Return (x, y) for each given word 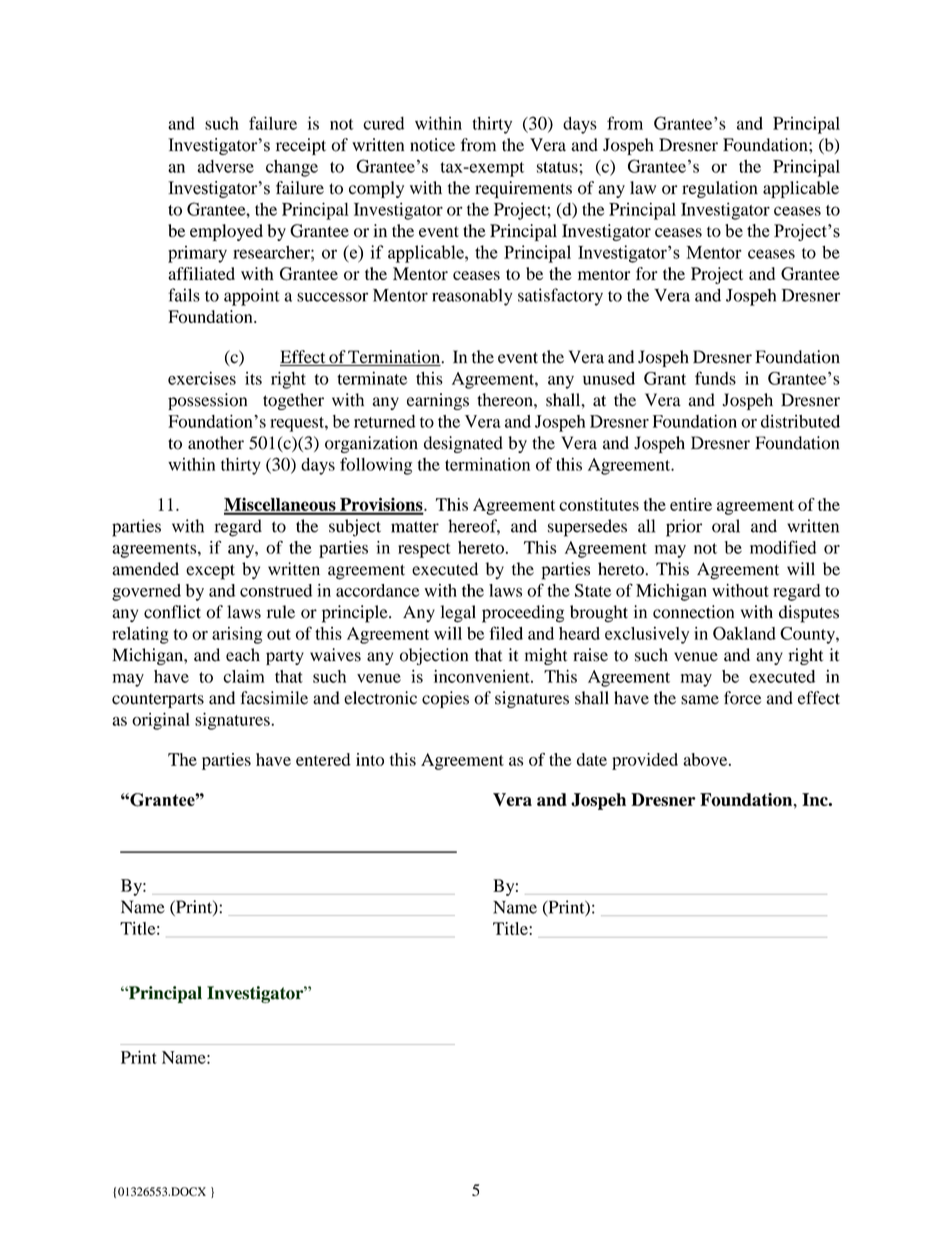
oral (726, 526)
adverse (225, 166)
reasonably (472, 297)
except (210, 572)
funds (715, 378)
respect (424, 550)
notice (432, 145)
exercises (202, 378)
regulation (720, 189)
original (161, 721)
